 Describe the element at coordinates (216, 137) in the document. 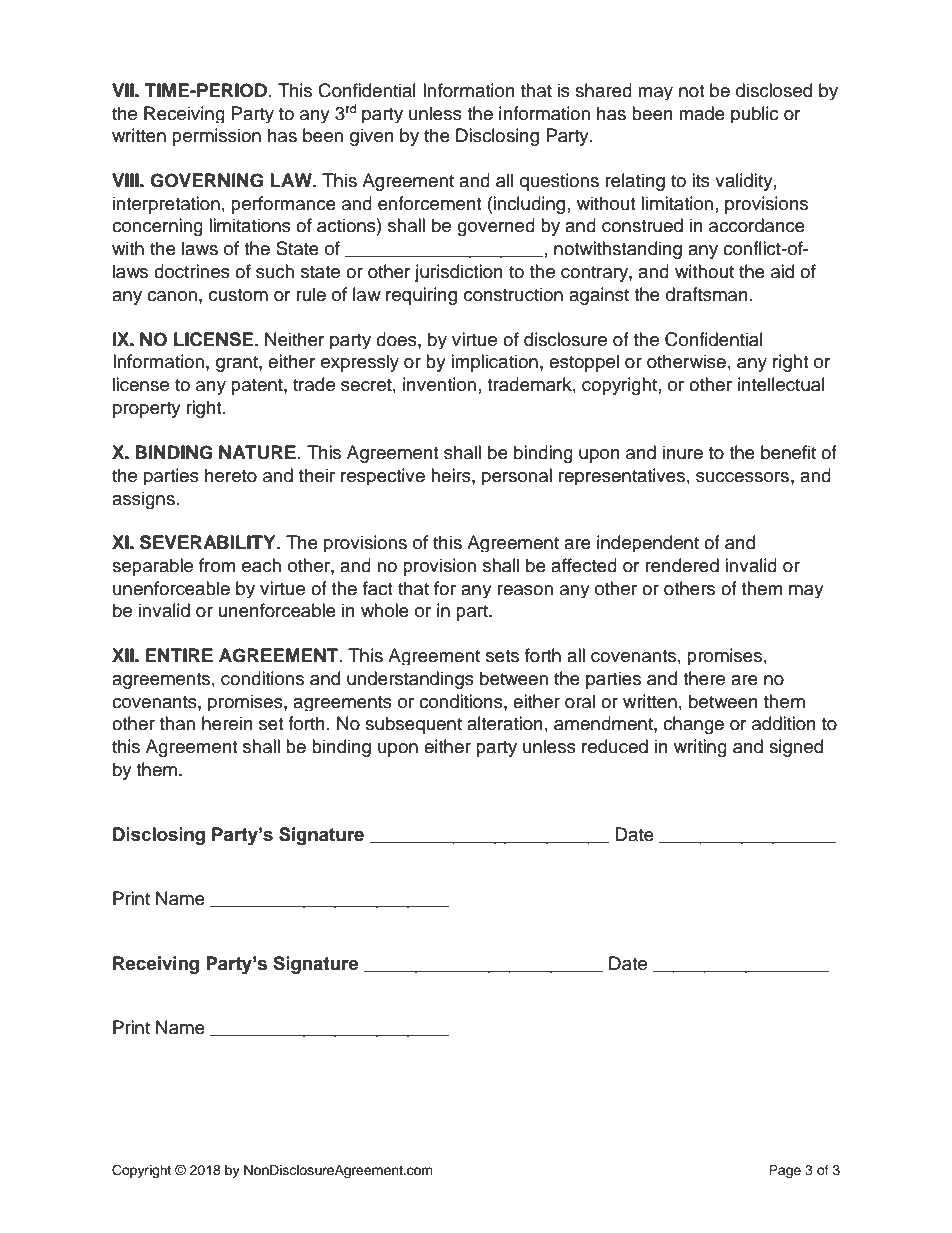

I see `permission` at that location.
